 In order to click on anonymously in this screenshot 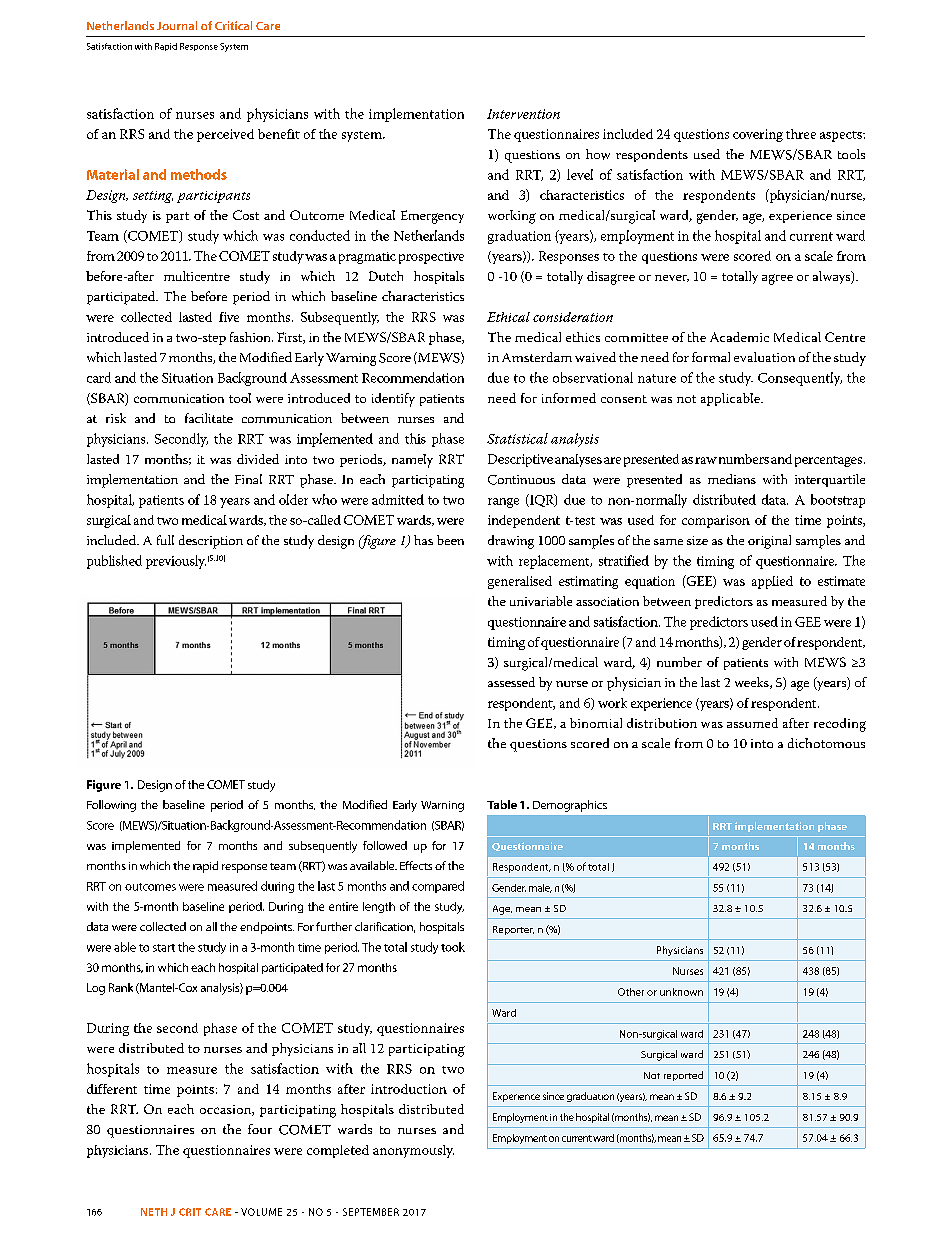, I will do `click(413, 1151)`.
